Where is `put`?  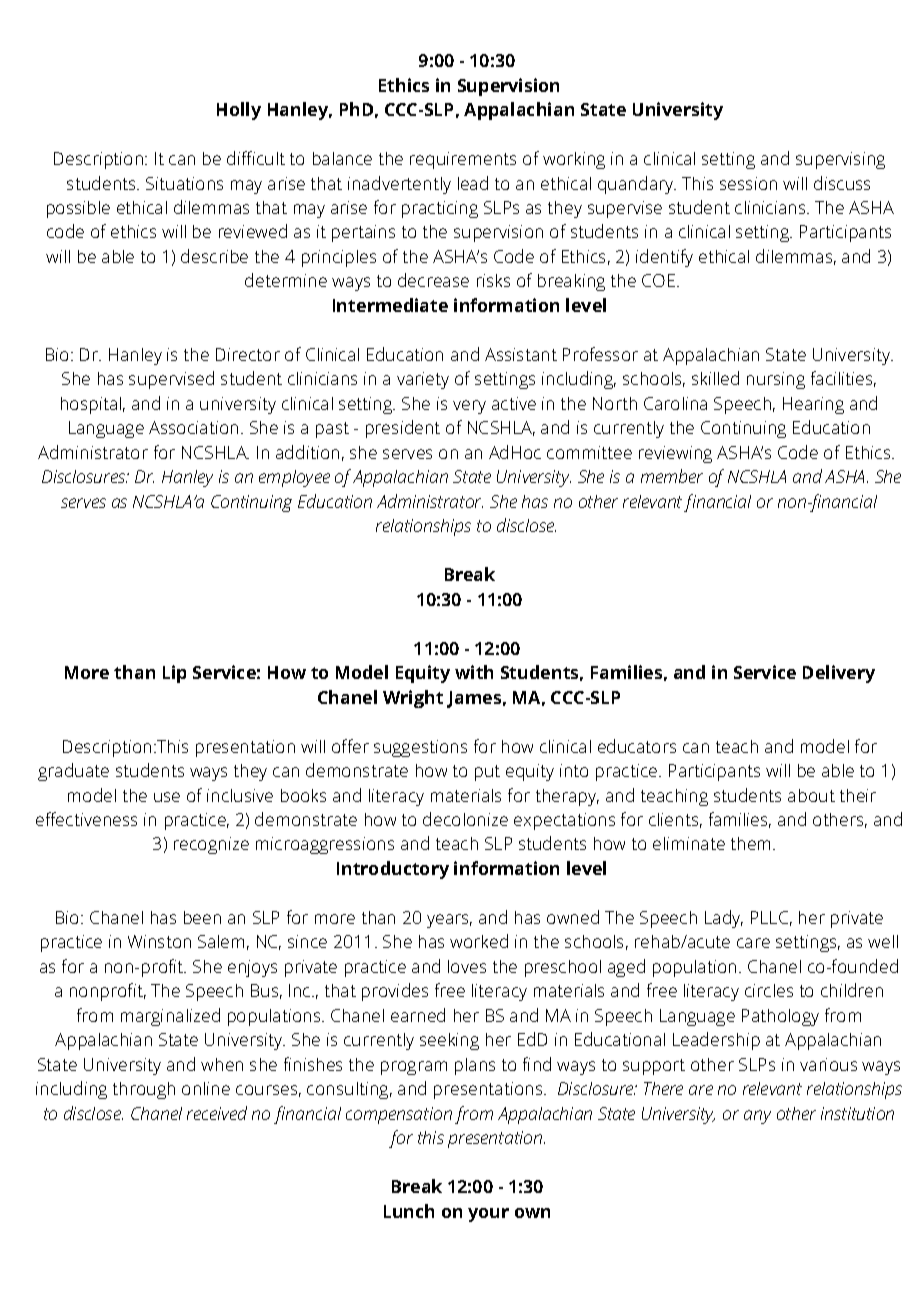 put is located at coordinates (487, 773).
